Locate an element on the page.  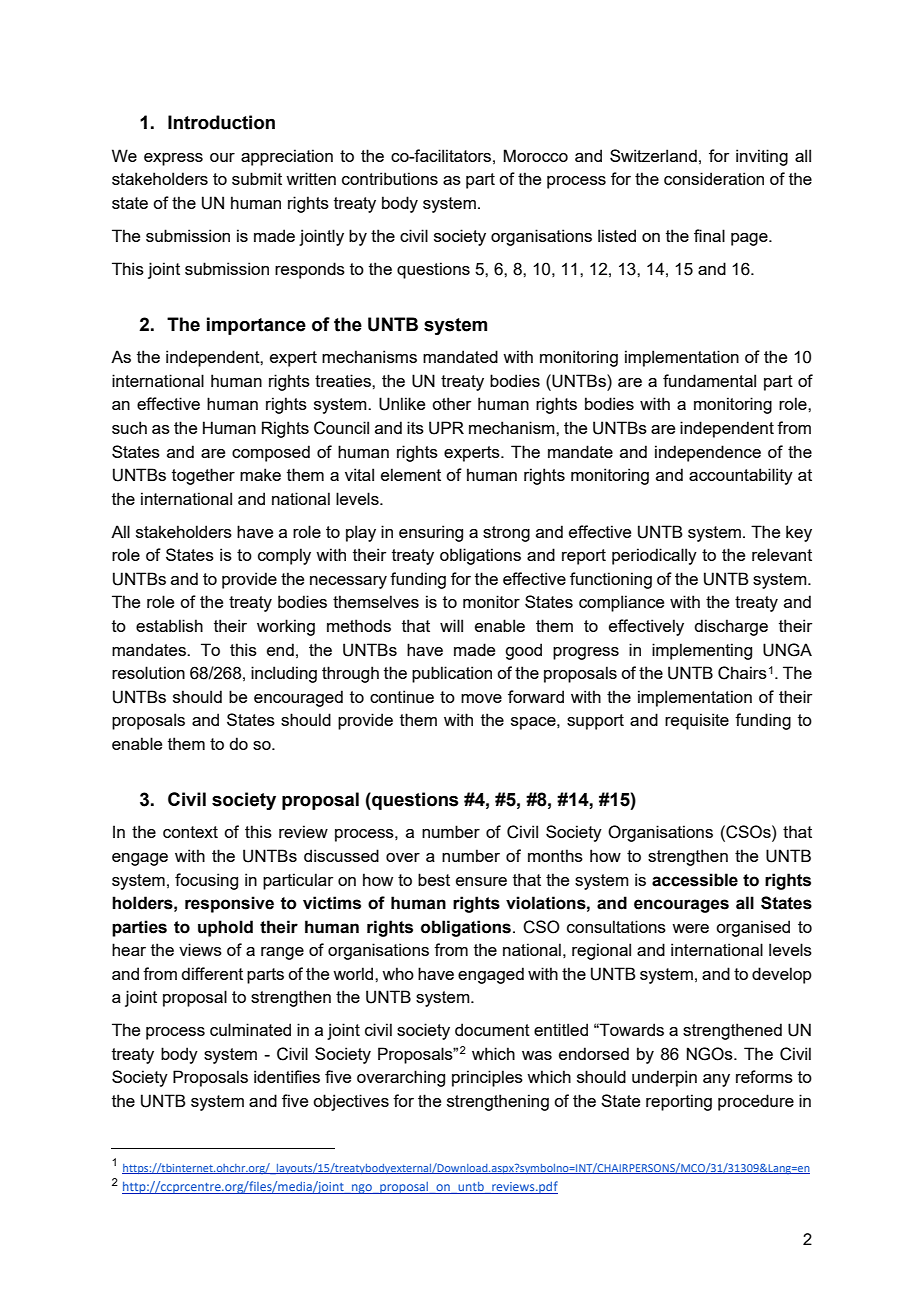
any is located at coordinates (716, 1080).
